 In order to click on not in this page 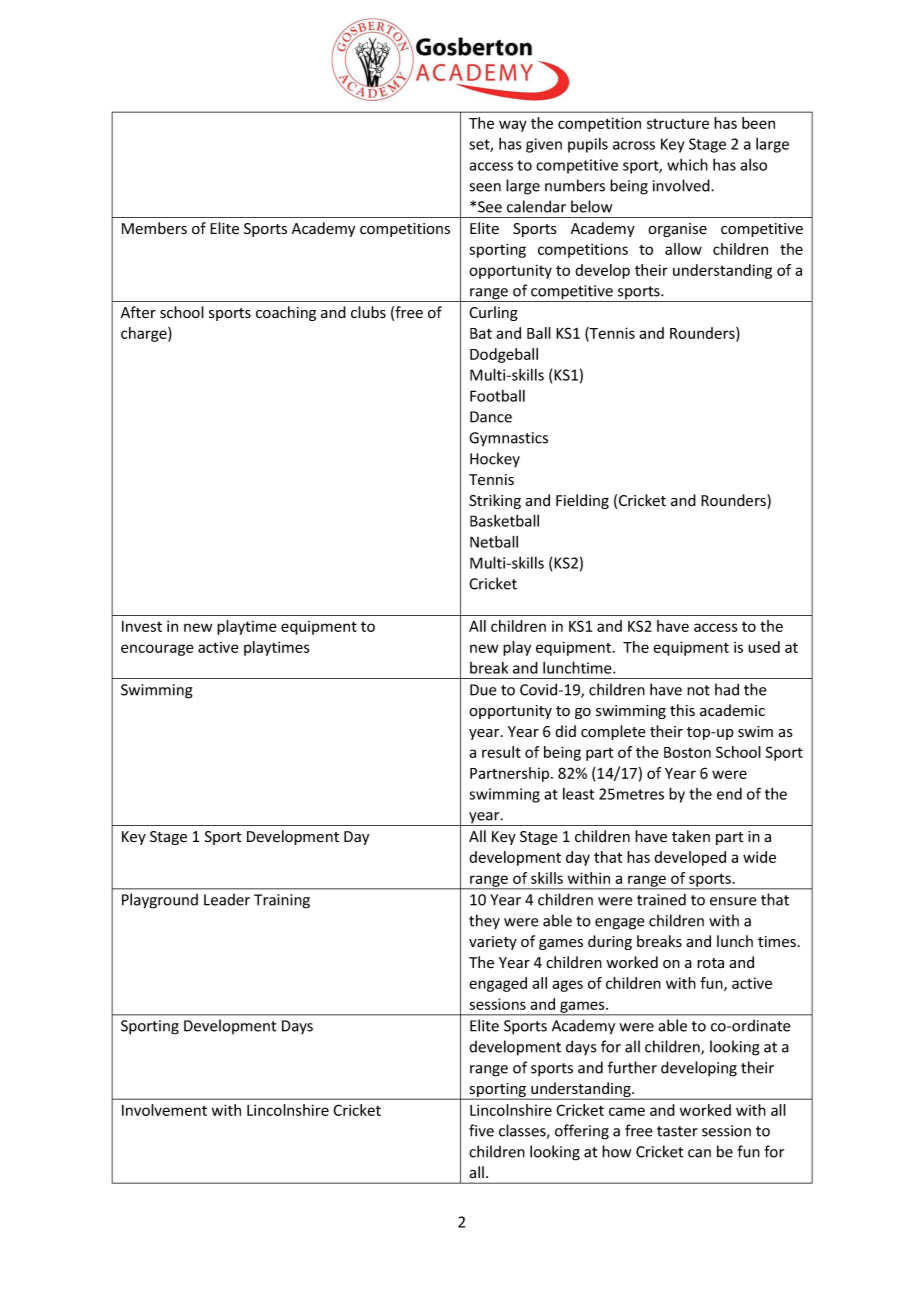, I will do `click(698, 690)`.
